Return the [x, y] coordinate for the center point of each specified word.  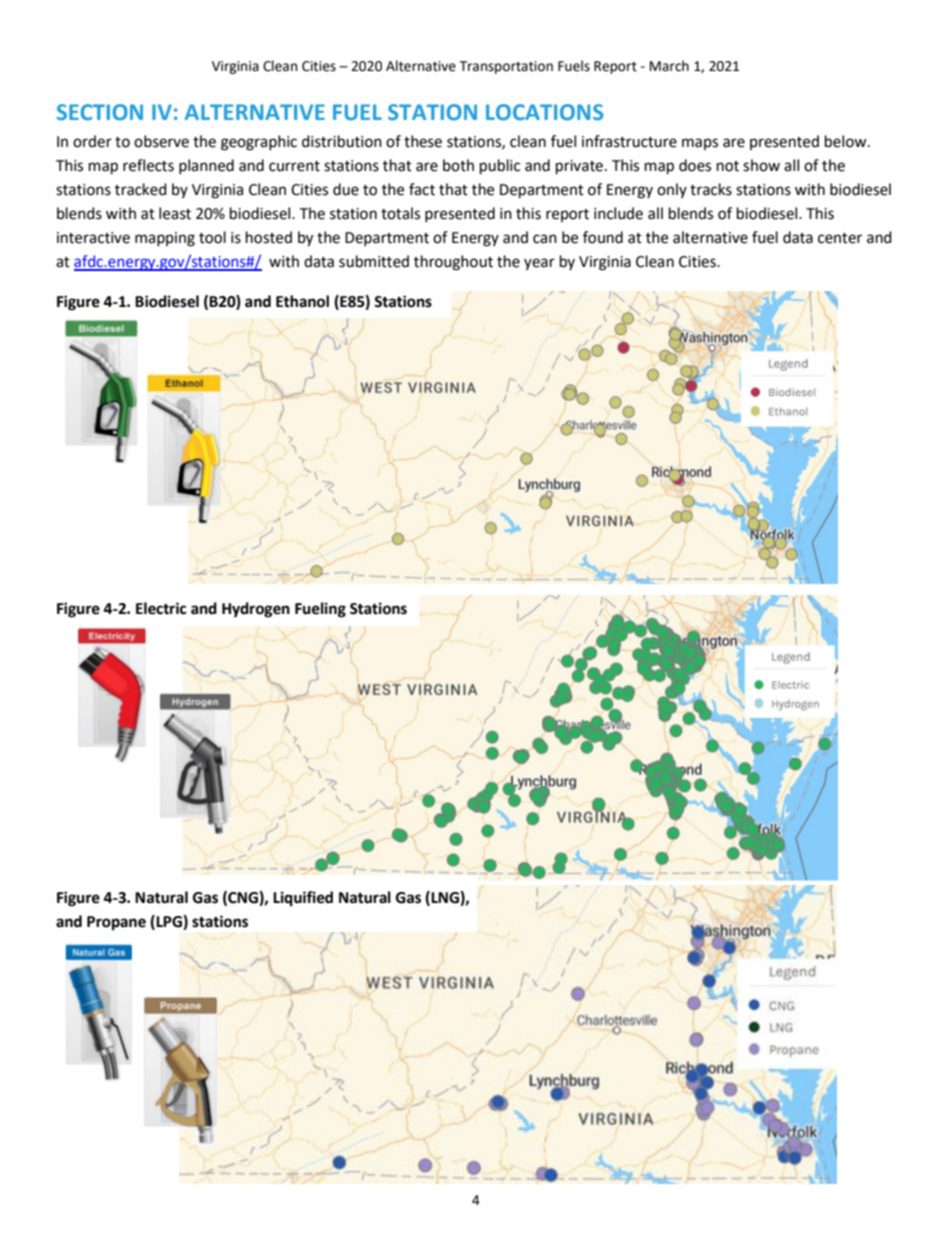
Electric [161, 608]
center [840, 238]
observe [161, 141]
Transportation [506, 67]
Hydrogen [256, 610]
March [669, 66]
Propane [116, 923]
